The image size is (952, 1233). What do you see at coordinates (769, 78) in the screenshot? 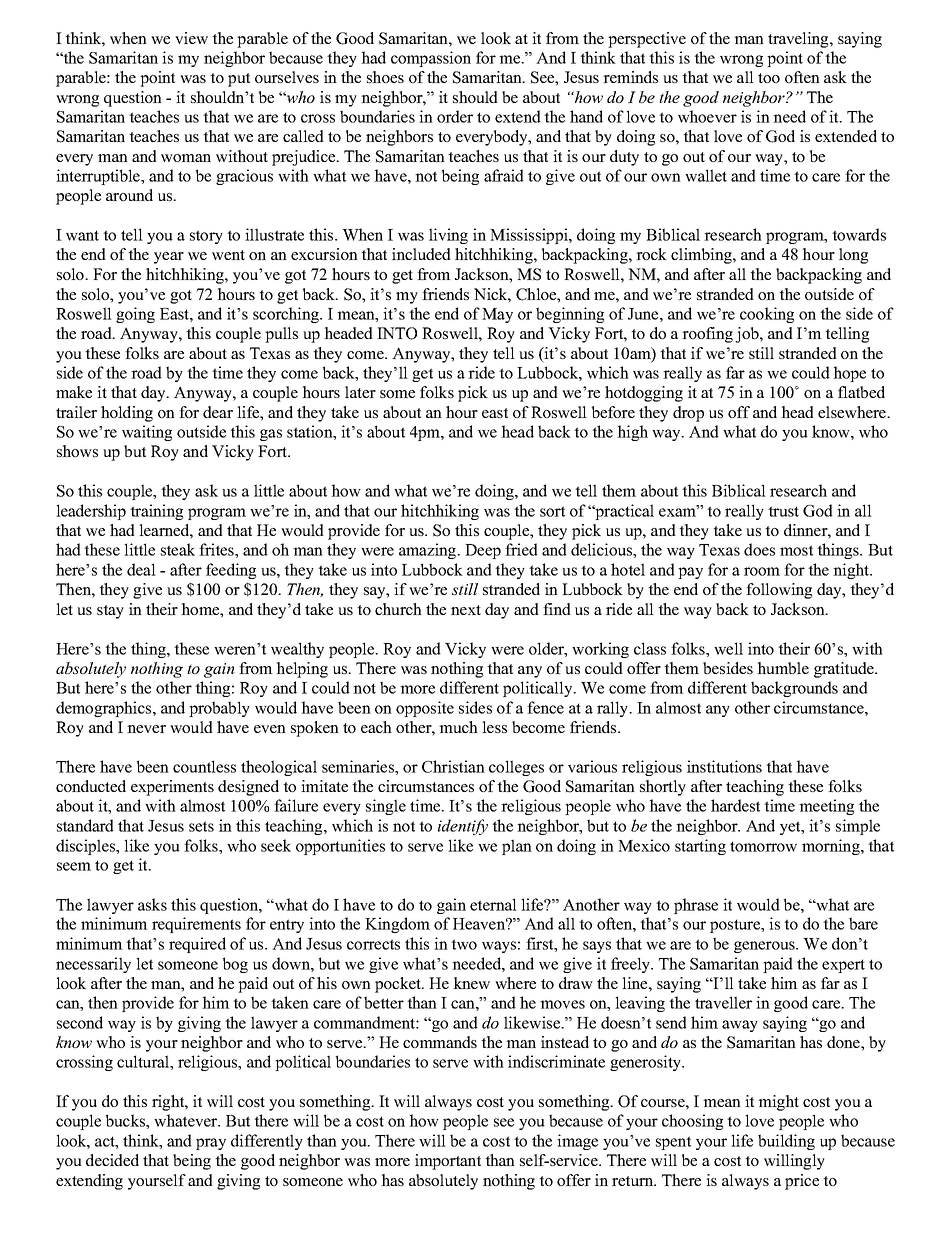
I see `too` at bounding box center [769, 78].
